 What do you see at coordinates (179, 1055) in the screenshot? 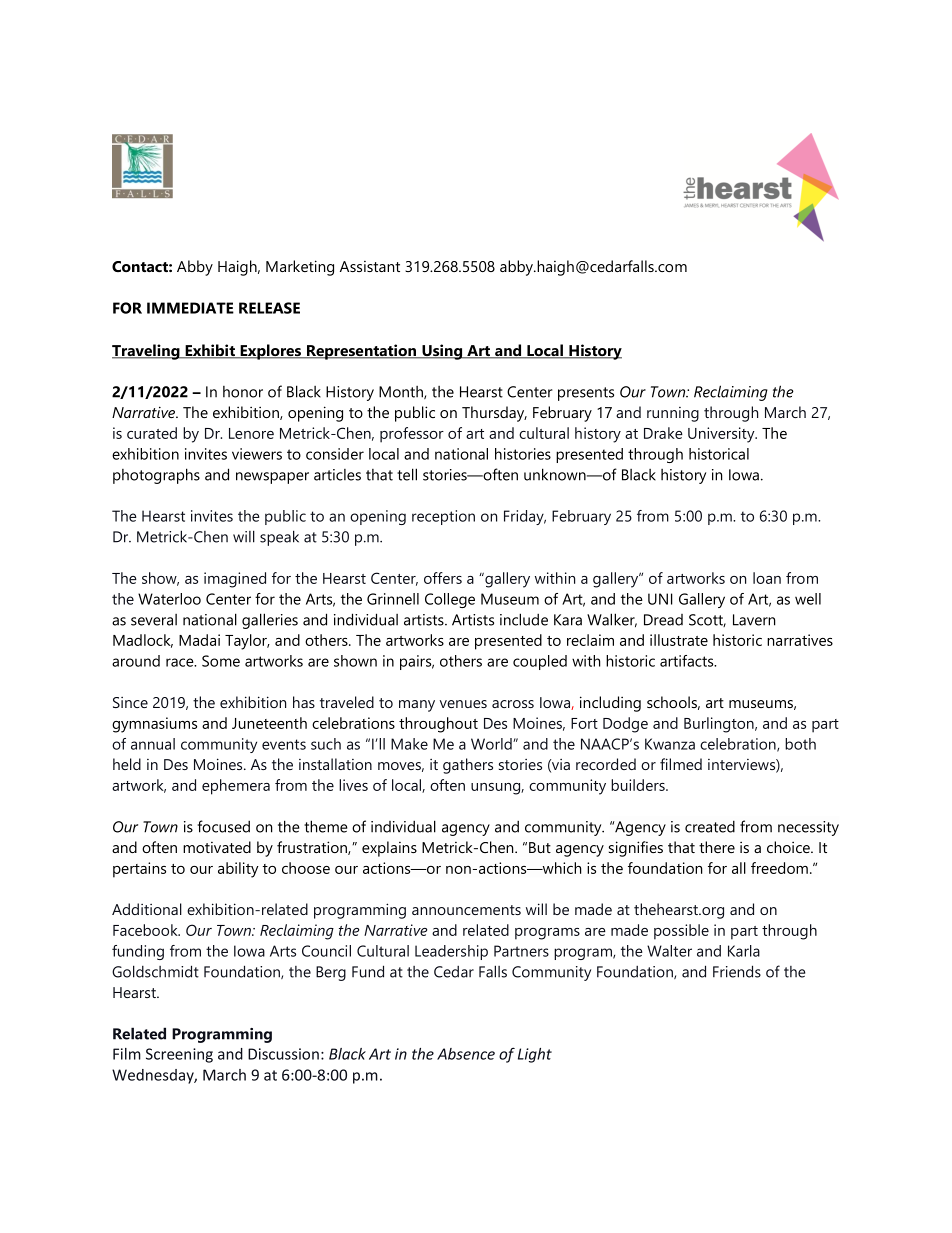
I see `Screening` at bounding box center [179, 1055].
